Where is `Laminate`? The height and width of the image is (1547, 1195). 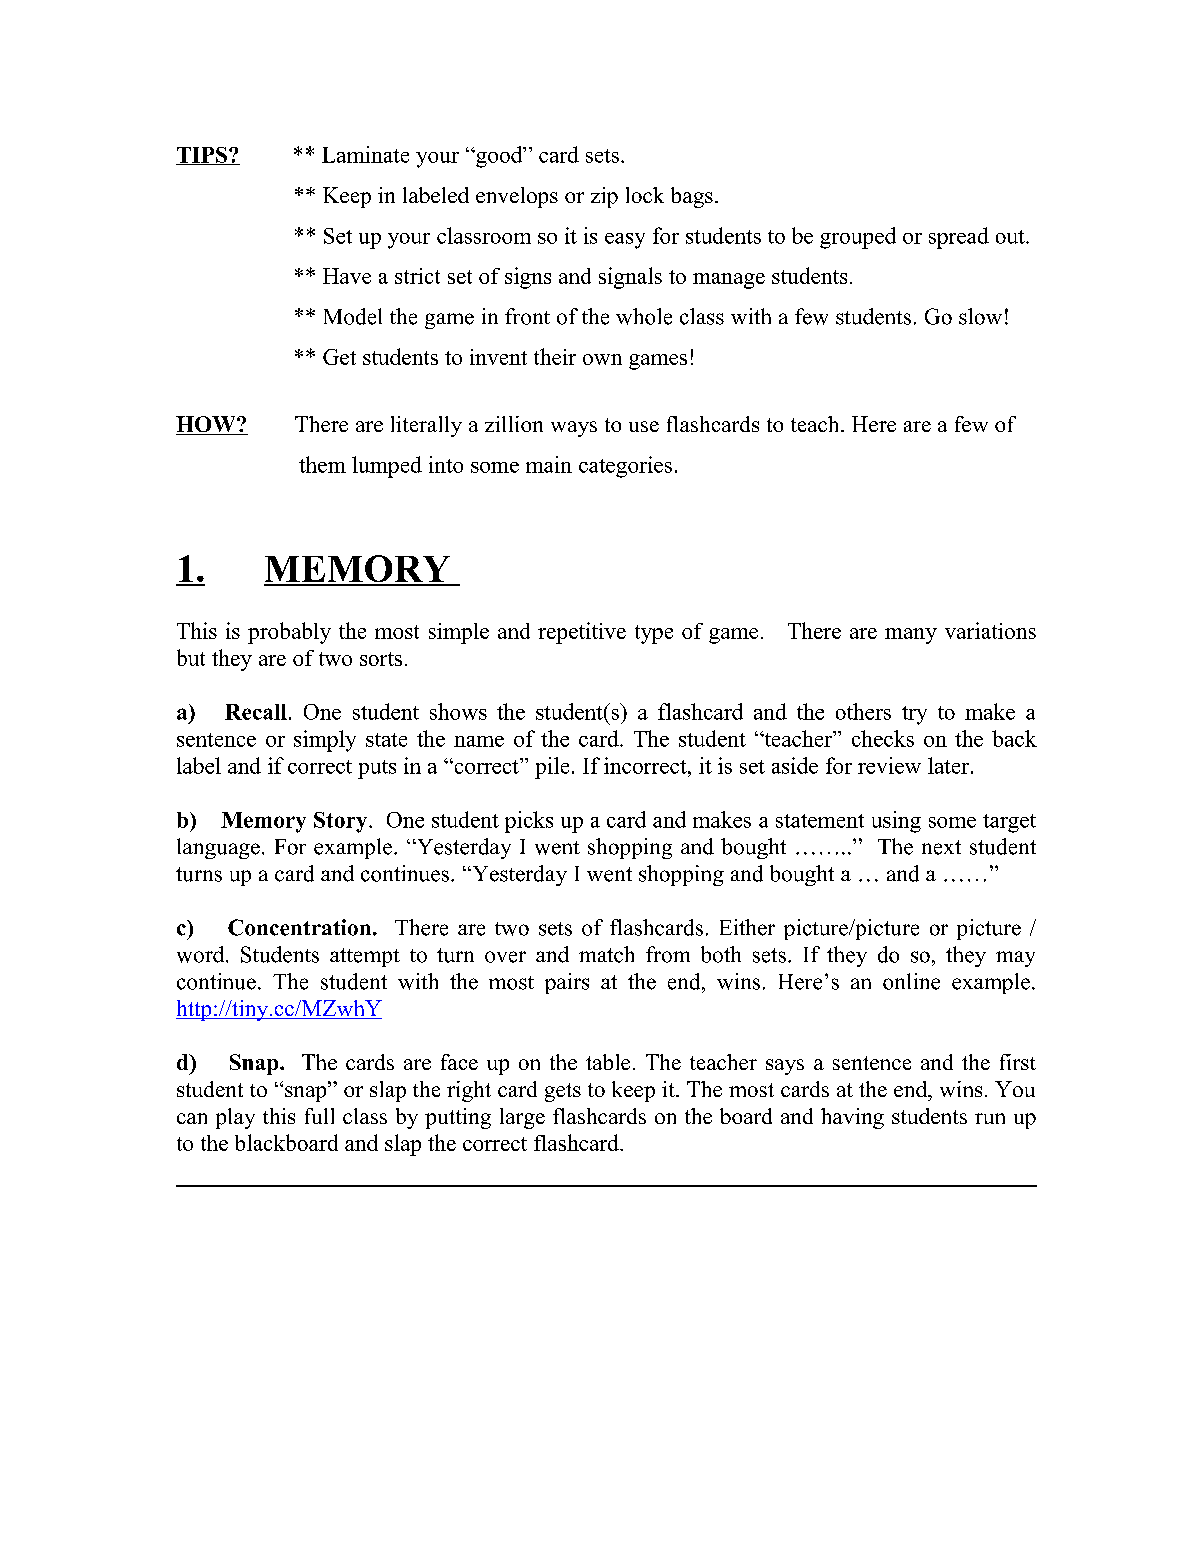
Laminate is located at coordinates (365, 154).
